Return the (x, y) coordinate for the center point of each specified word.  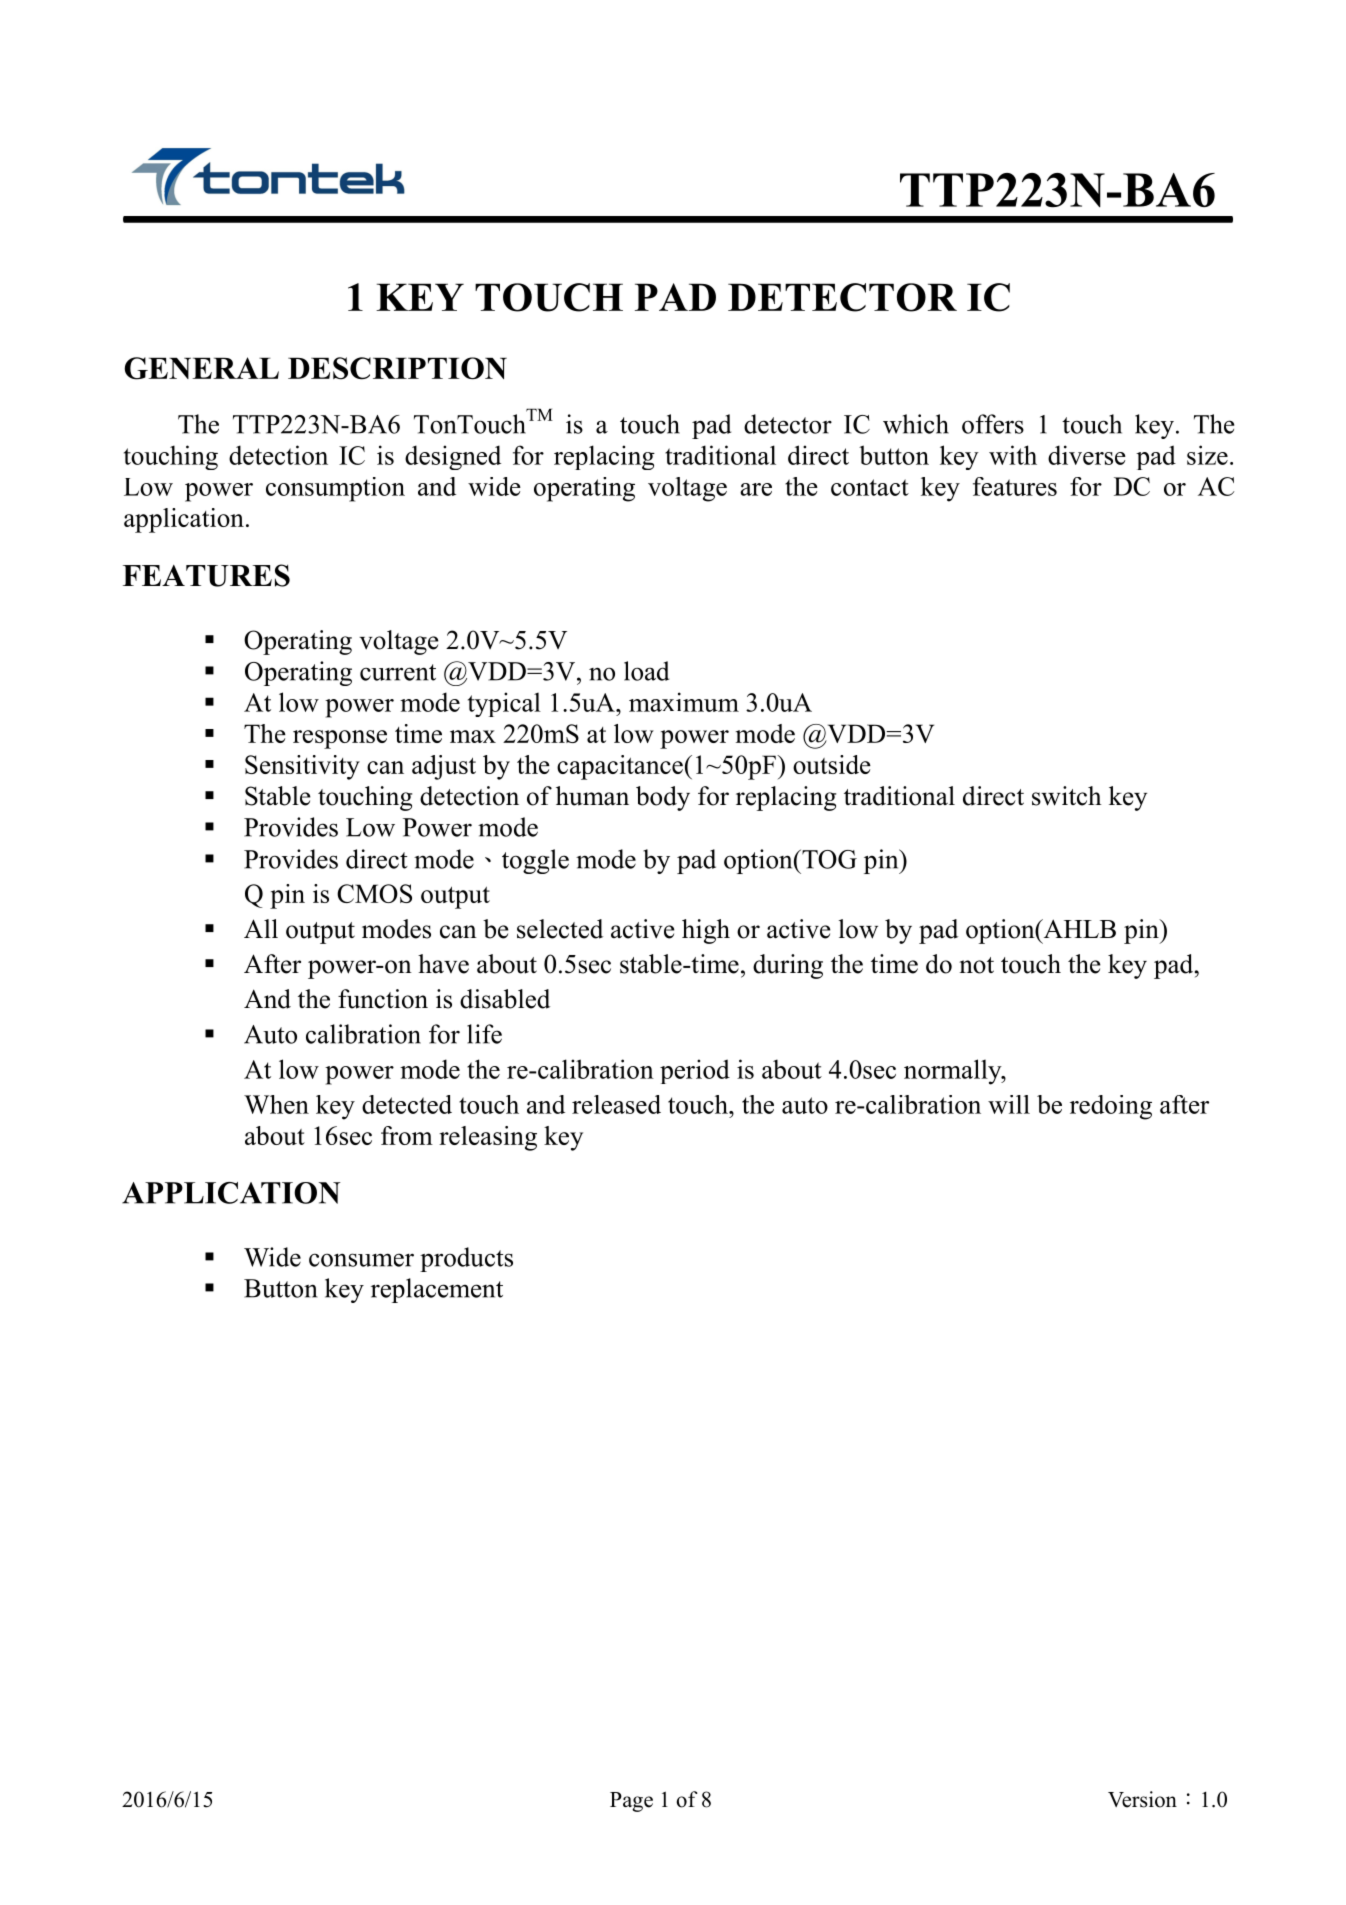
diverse (1087, 455)
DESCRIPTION (397, 368)
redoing (1111, 1107)
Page (631, 1802)
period (695, 1071)
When (276, 1104)
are (756, 489)
